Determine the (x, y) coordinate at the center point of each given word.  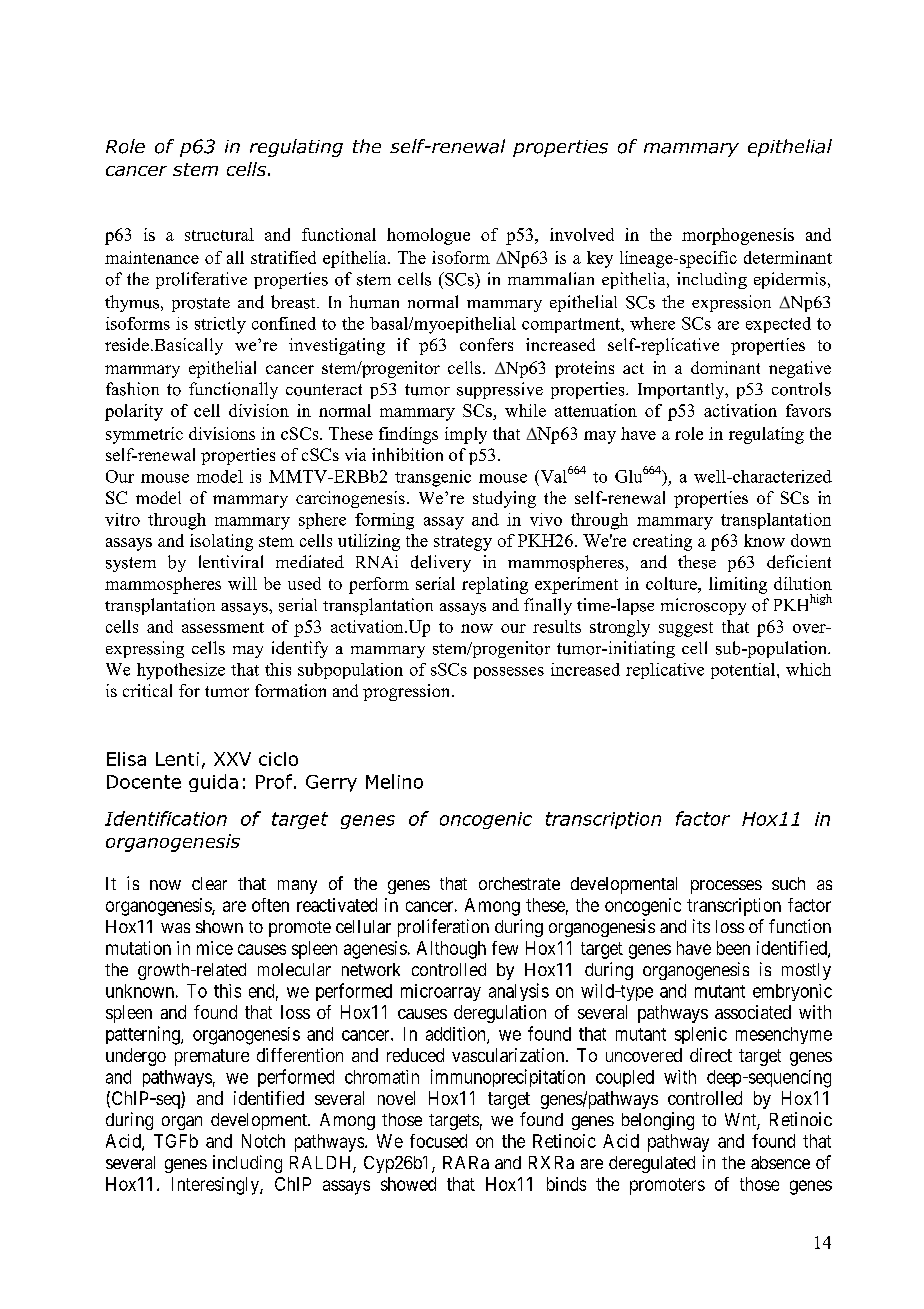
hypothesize (181, 671)
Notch (263, 1141)
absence (780, 1162)
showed (408, 1184)
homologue (428, 236)
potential (744, 671)
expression (731, 303)
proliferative (201, 280)
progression (408, 692)
